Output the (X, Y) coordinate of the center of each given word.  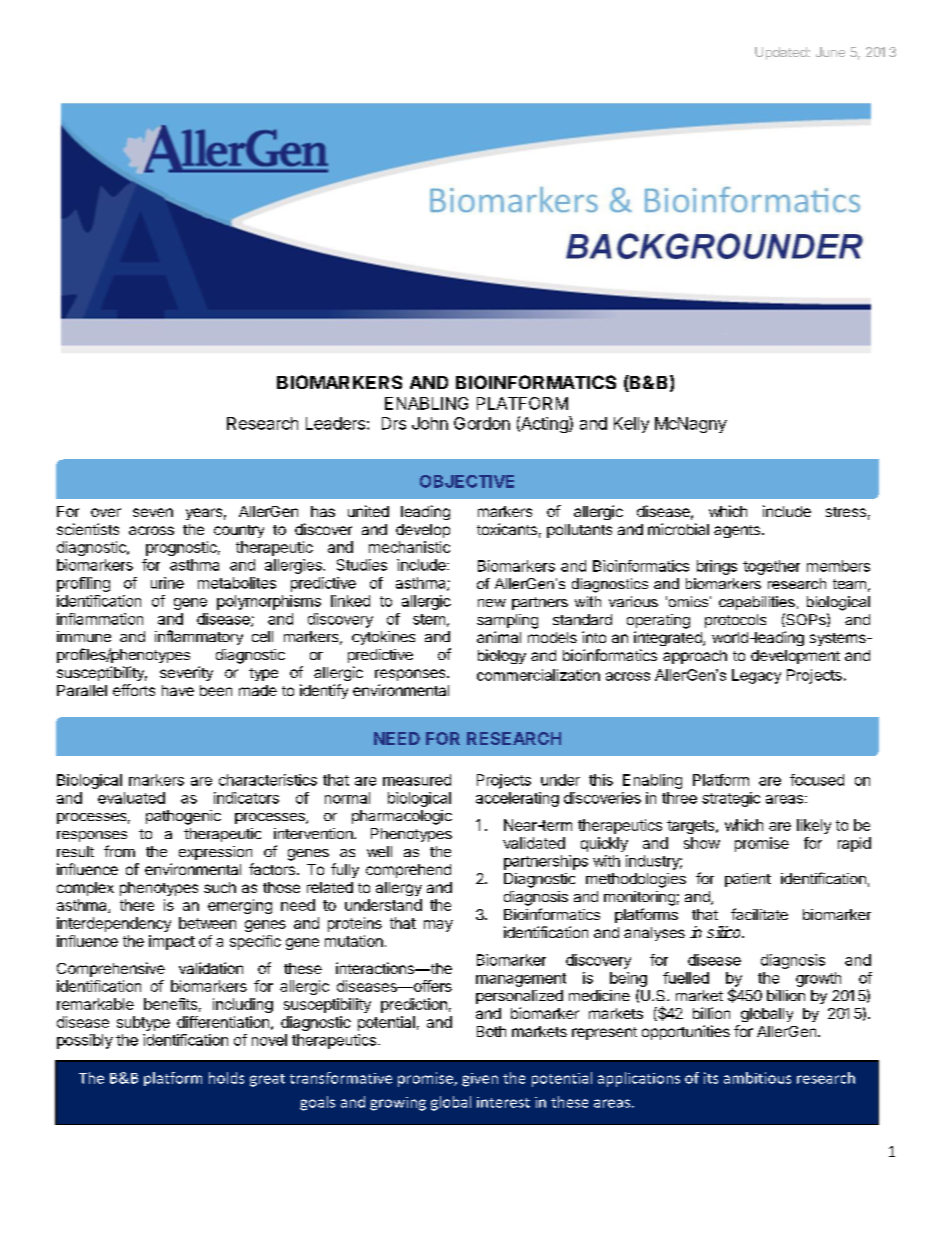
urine (167, 583)
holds (226, 1078)
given (480, 1080)
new (492, 603)
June (830, 52)
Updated (782, 53)
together (771, 567)
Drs (394, 423)
